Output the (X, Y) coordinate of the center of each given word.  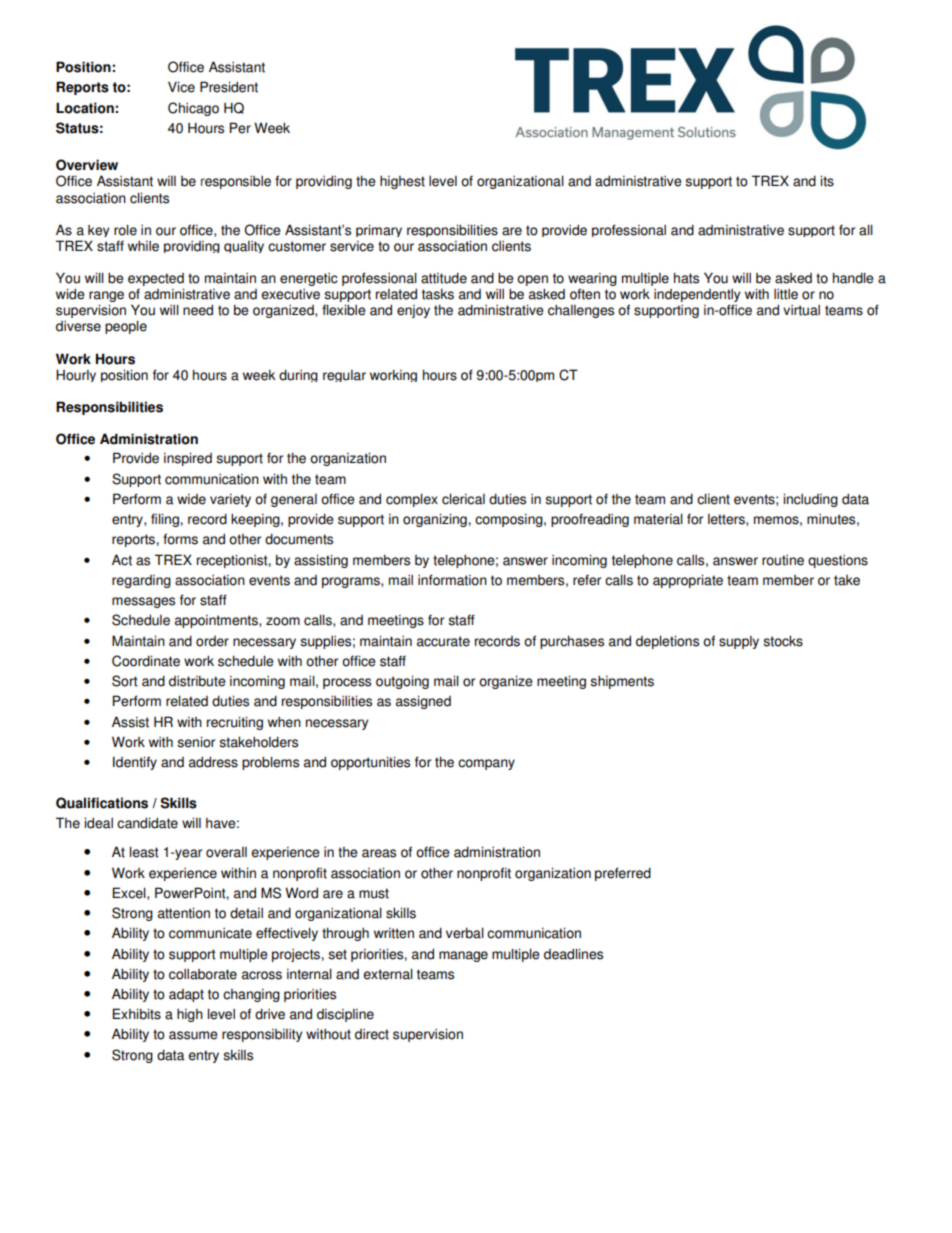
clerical (463, 499)
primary (379, 230)
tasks (438, 294)
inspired (188, 459)
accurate (443, 641)
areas (379, 853)
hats (686, 278)
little (786, 294)
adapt (186, 995)
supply (739, 642)
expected (156, 281)
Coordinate (146, 661)
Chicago (193, 109)
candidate (147, 823)
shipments (622, 682)
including (810, 500)
